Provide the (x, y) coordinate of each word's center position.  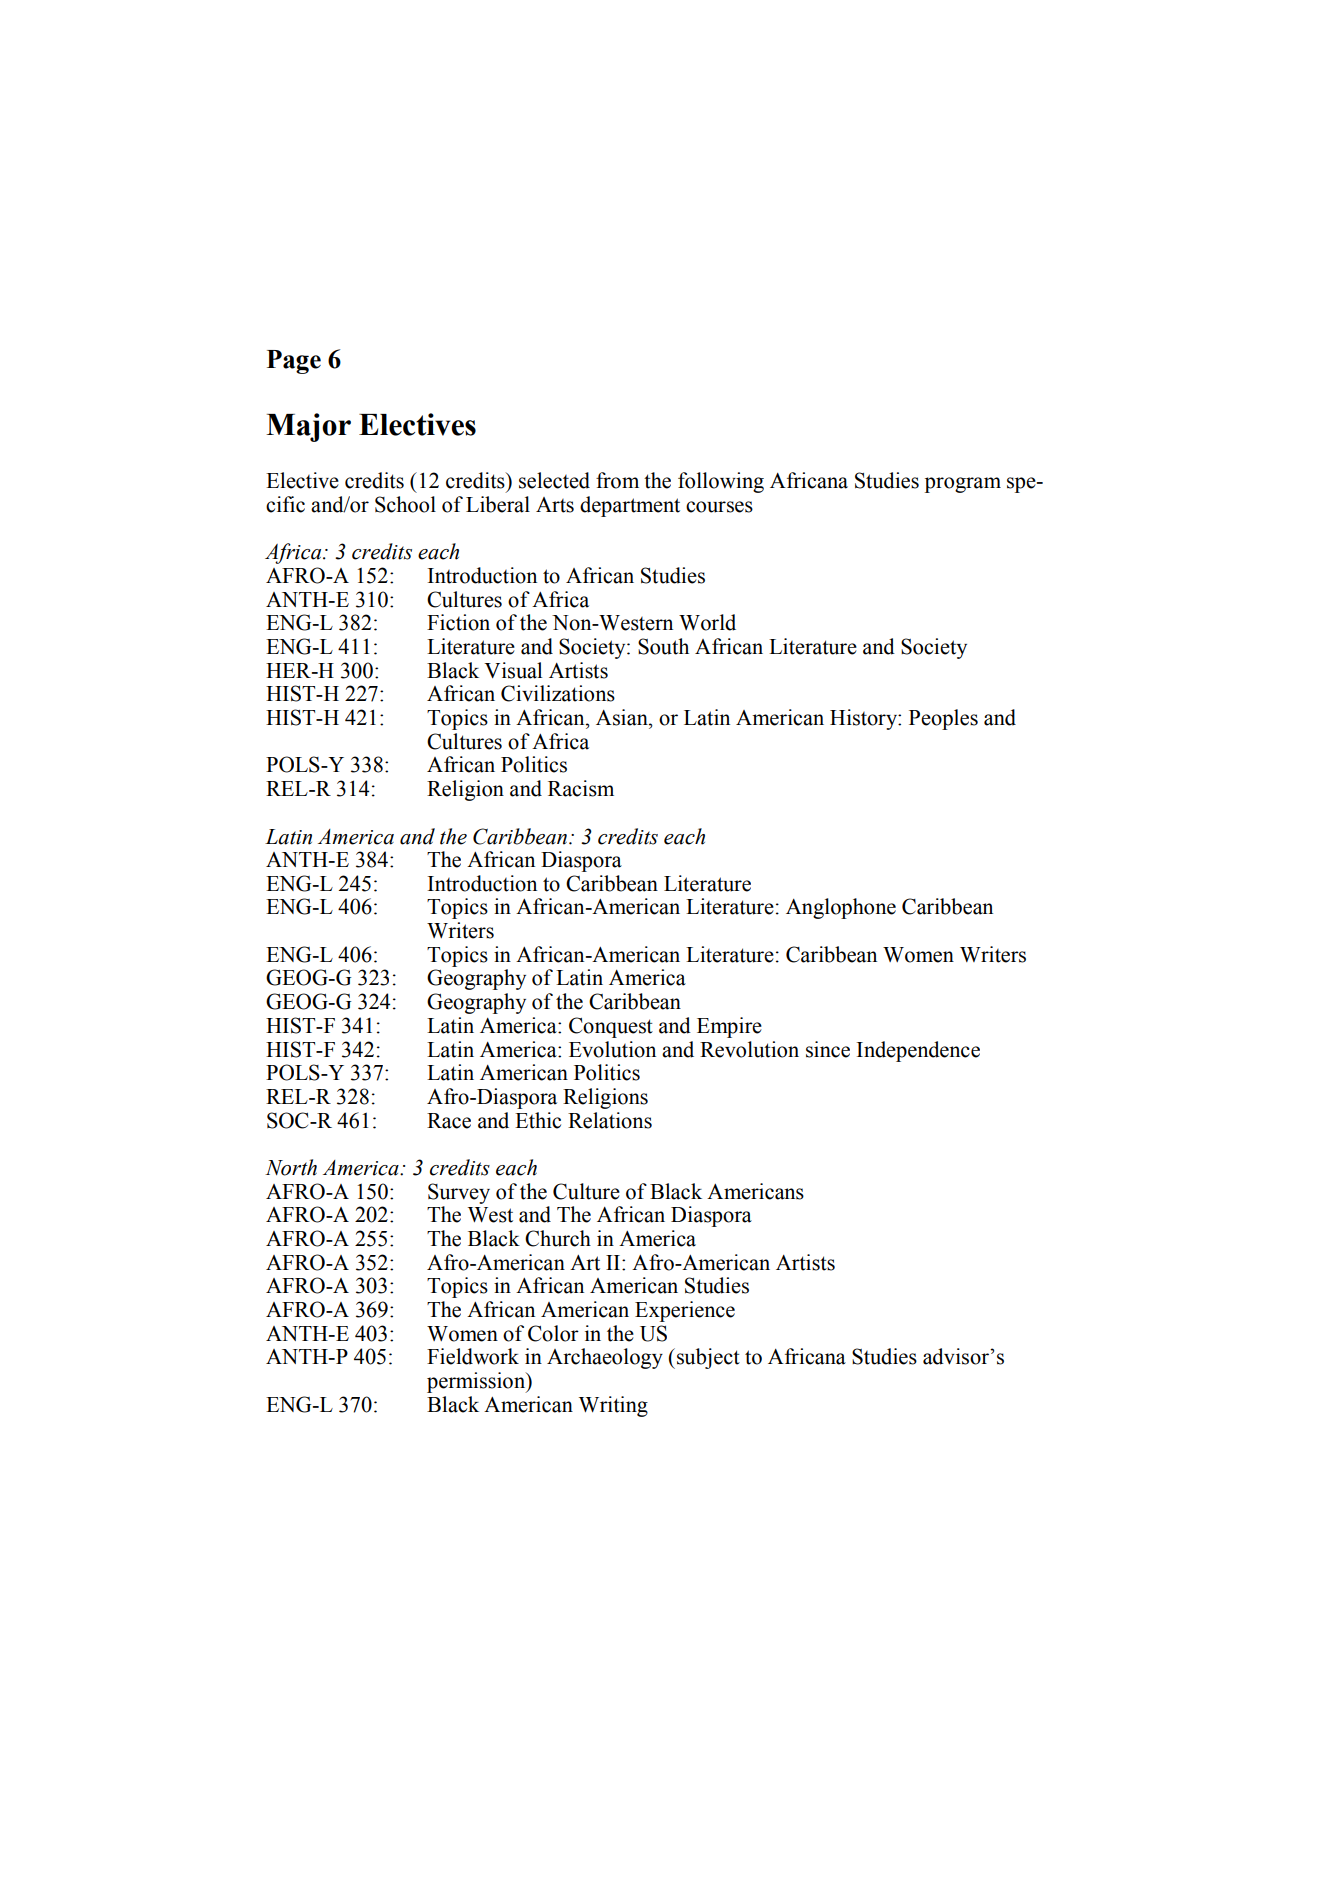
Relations (610, 1120)
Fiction (458, 622)
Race (449, 1121)
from (617, 480)
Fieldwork (473, 1356)
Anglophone (841, 908)
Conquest (611, 1027)
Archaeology (605, 1358)
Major (308, 427)
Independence (918, 1051)
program (963, 485)
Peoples (943, 719)
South (663, 646)
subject (708, 1358)
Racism (581, 788)
